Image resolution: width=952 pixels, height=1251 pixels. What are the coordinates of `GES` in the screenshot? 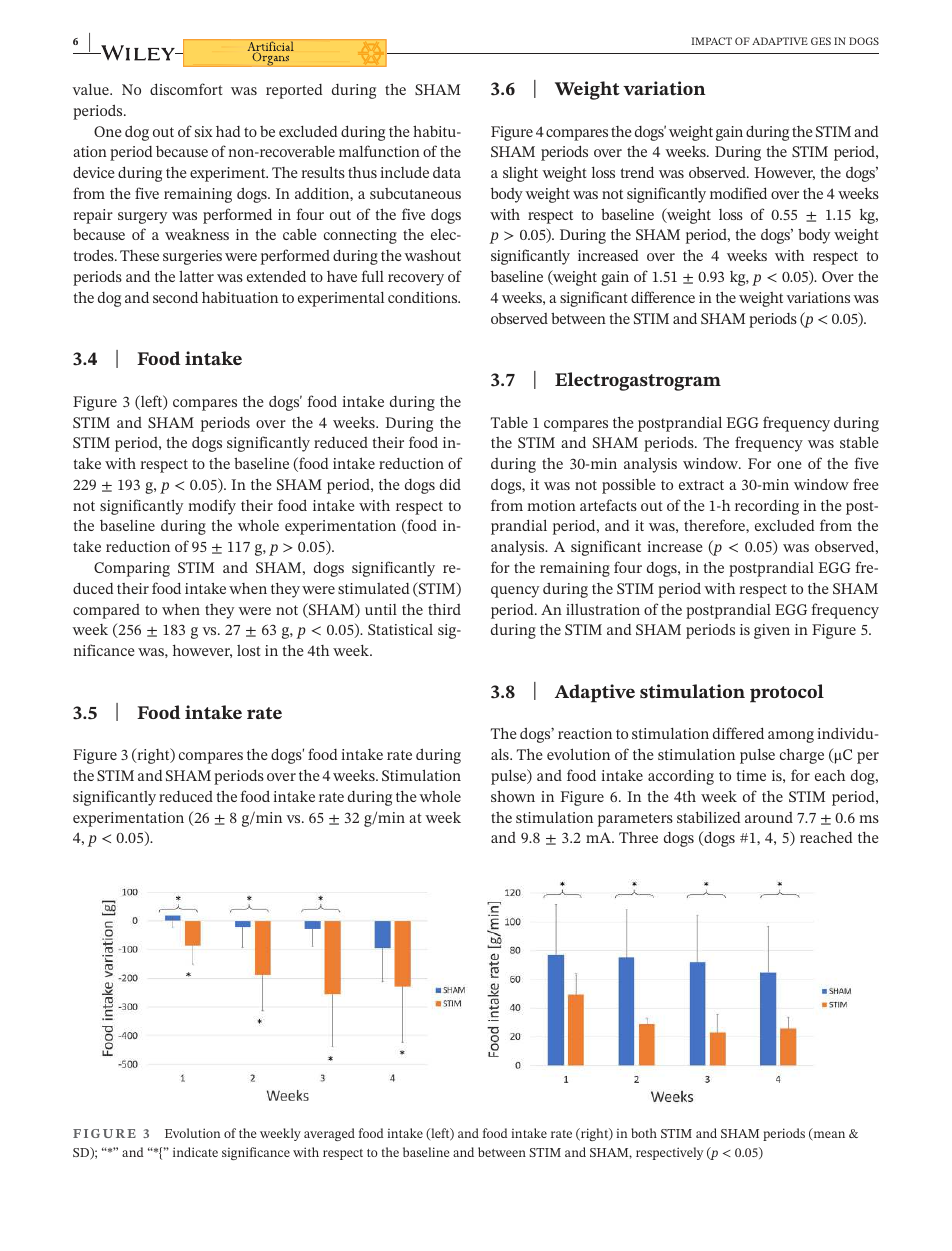 It's located at (821, 41).
